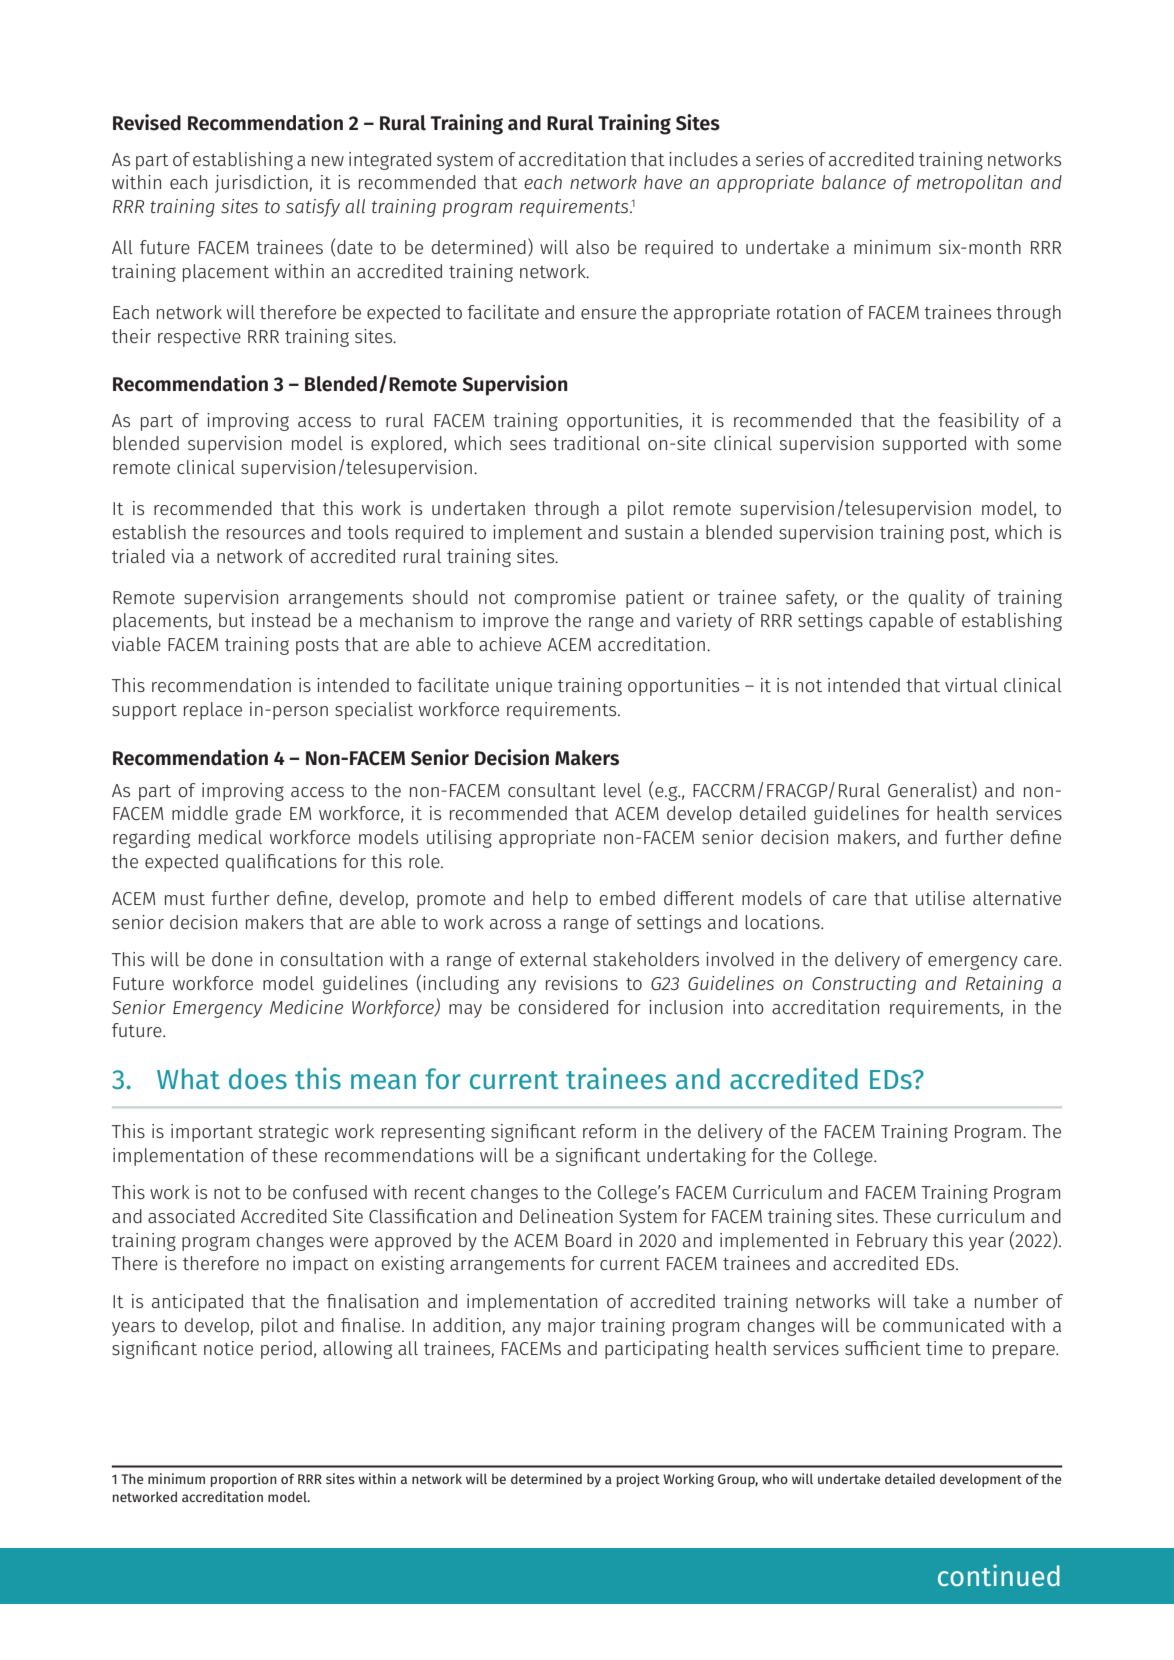  What do you see at coordinates (244, 1480) in the document?
I see `proportion` at bounding box center [244, 1480].
